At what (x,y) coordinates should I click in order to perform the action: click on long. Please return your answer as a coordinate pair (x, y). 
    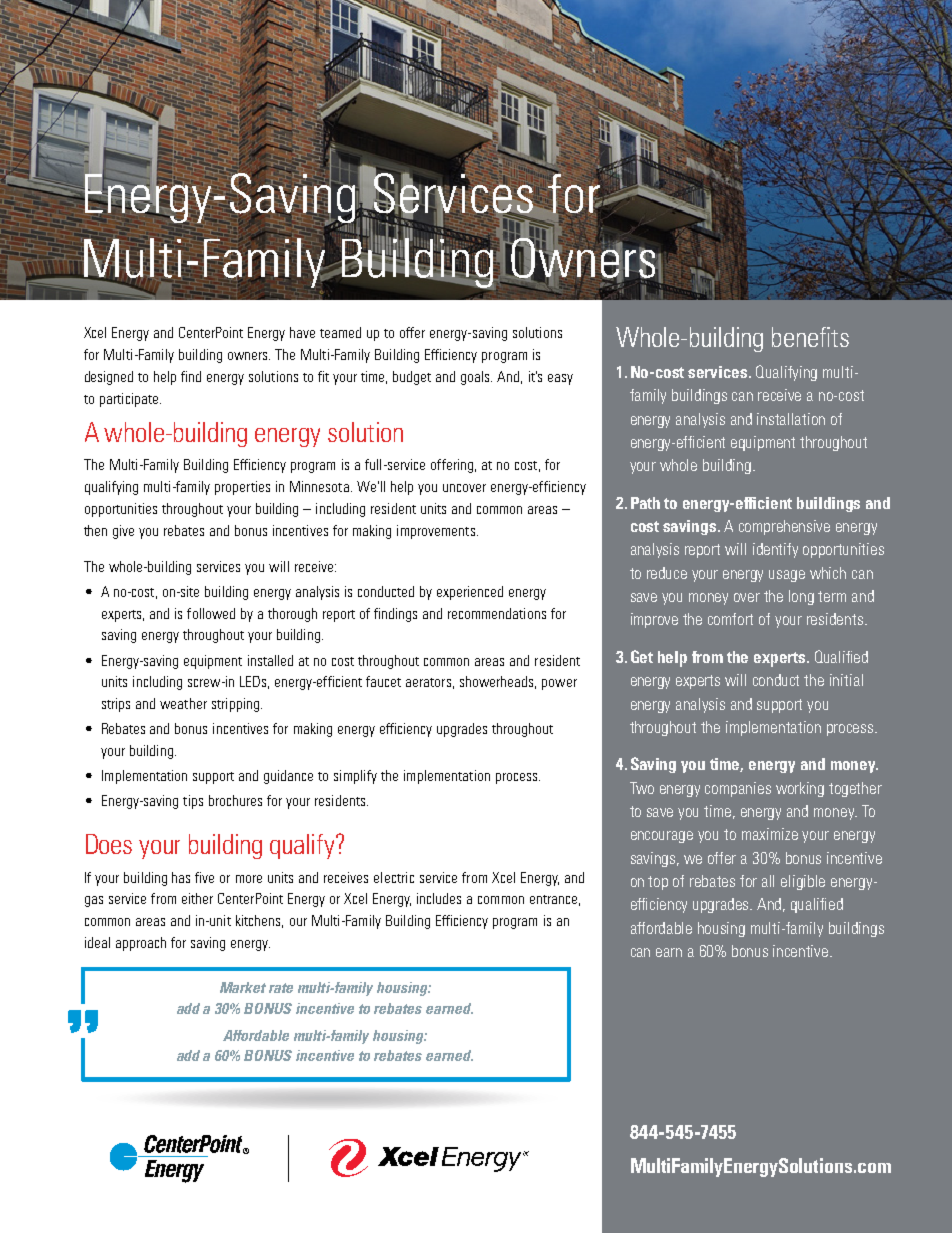
    Looking at the image, I should click on (801, 597).
